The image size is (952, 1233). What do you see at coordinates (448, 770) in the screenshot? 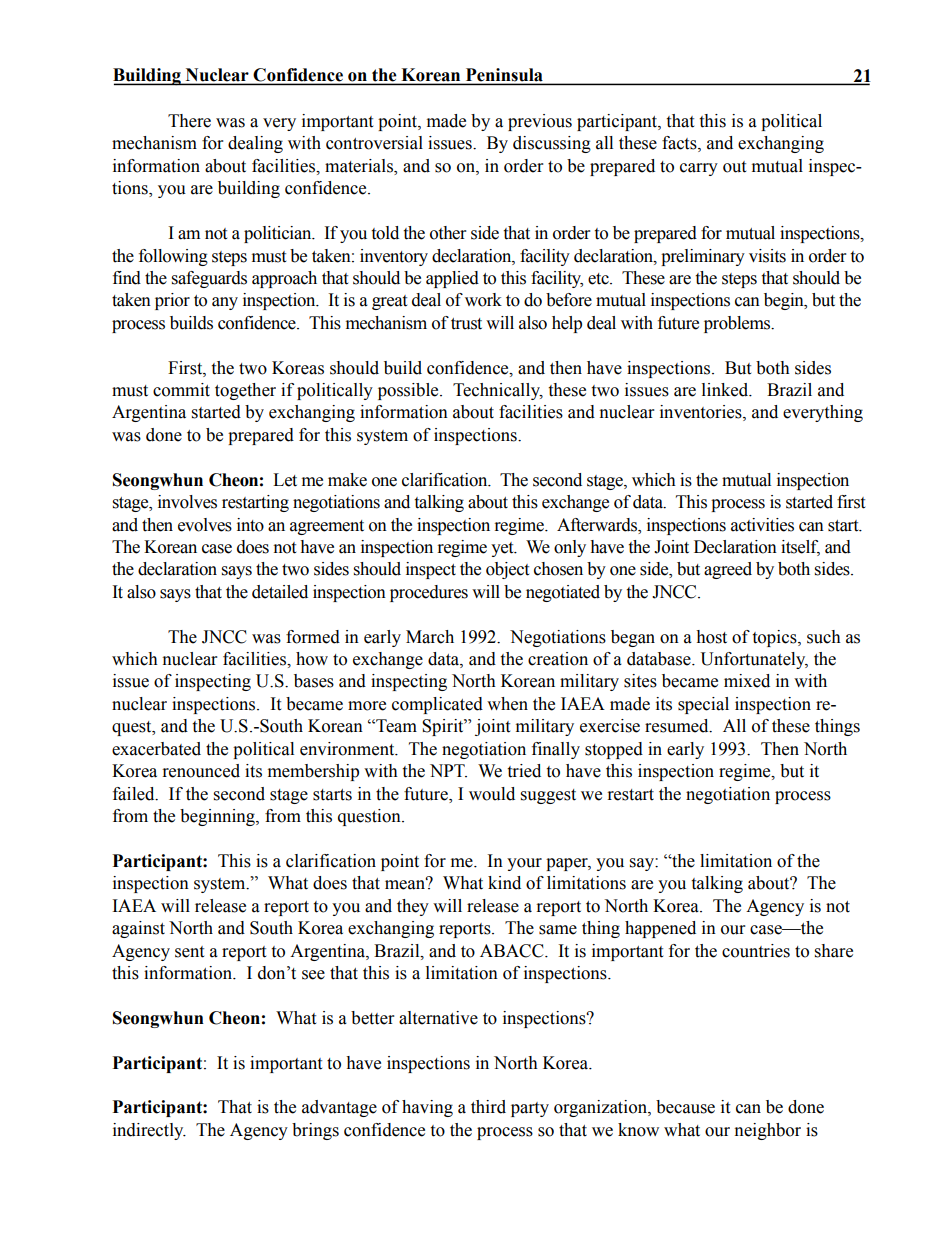
I see `NPT` at bounding box center [448, 770].
